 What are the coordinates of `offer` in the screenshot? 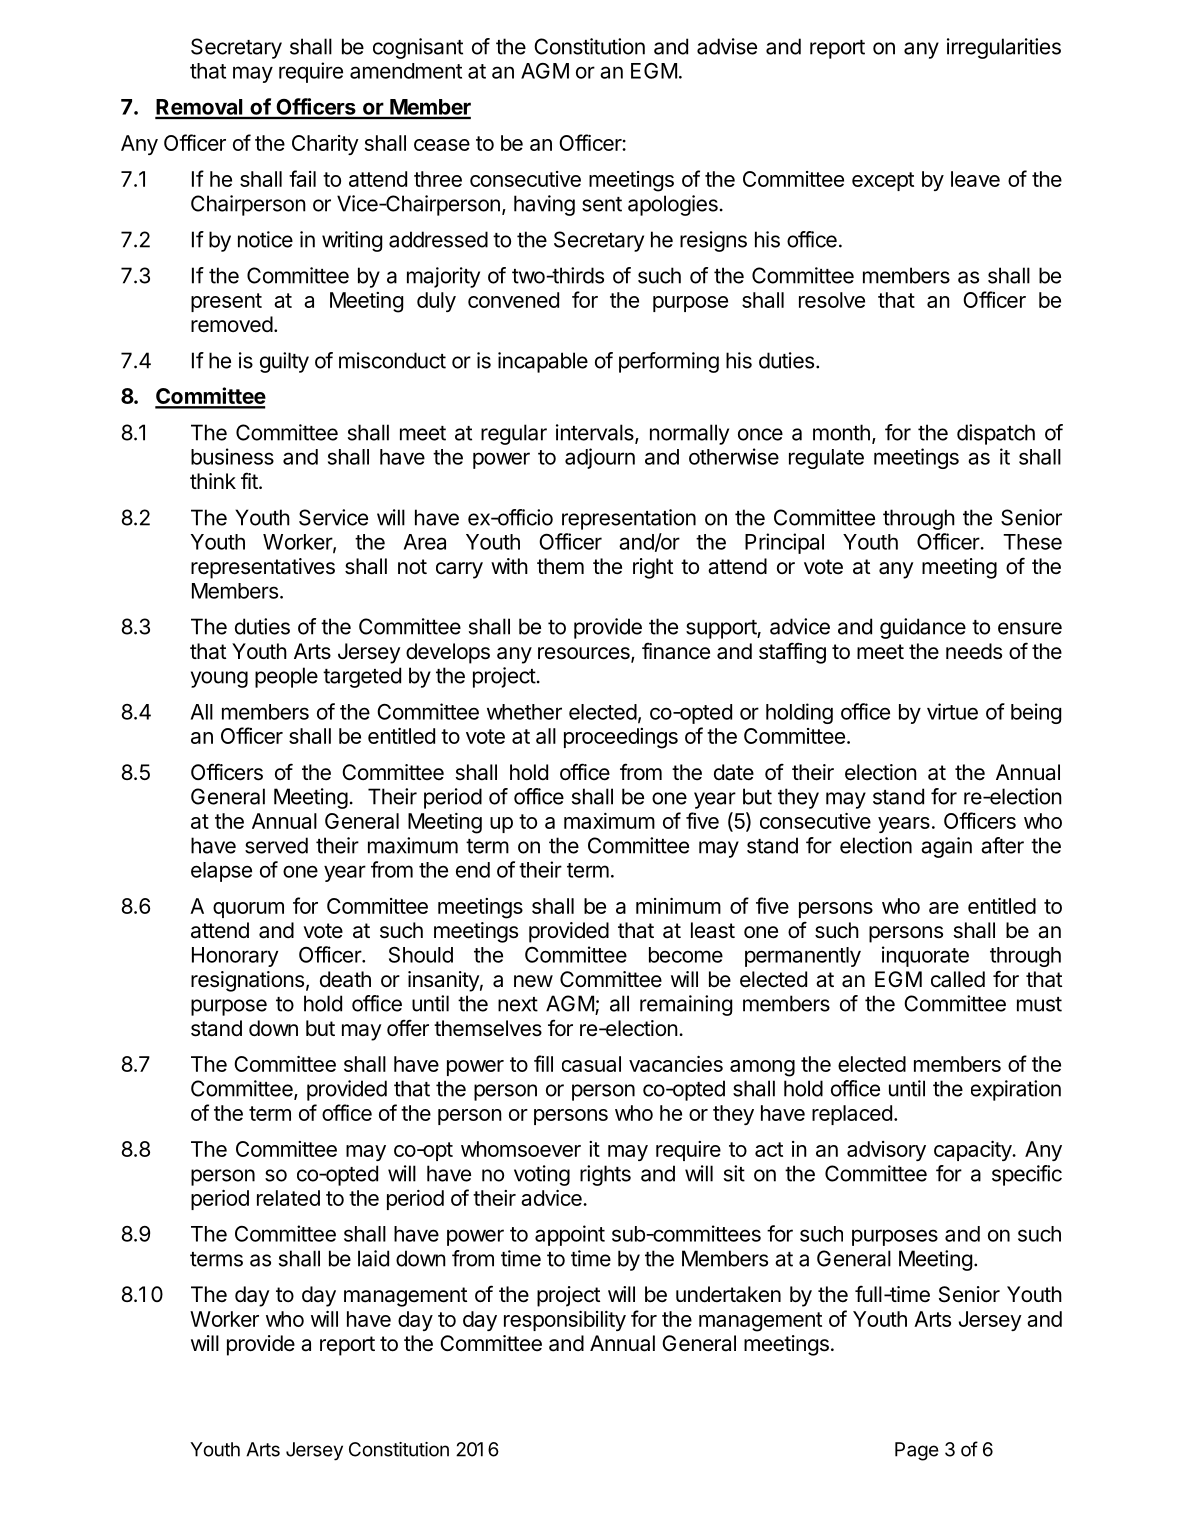 It's located at (408, 1028).
